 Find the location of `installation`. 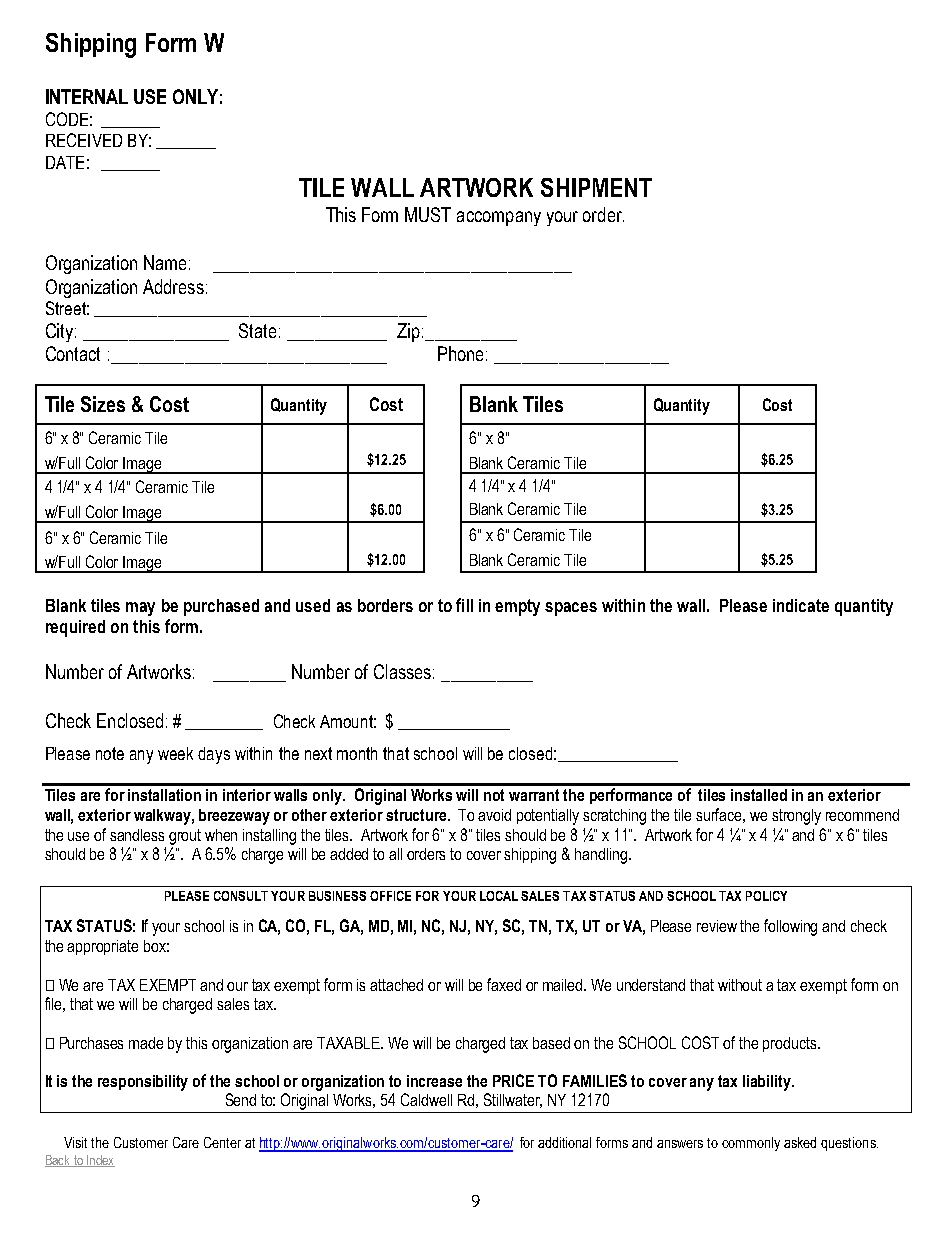

installation is located at coordinates (164, 795).
